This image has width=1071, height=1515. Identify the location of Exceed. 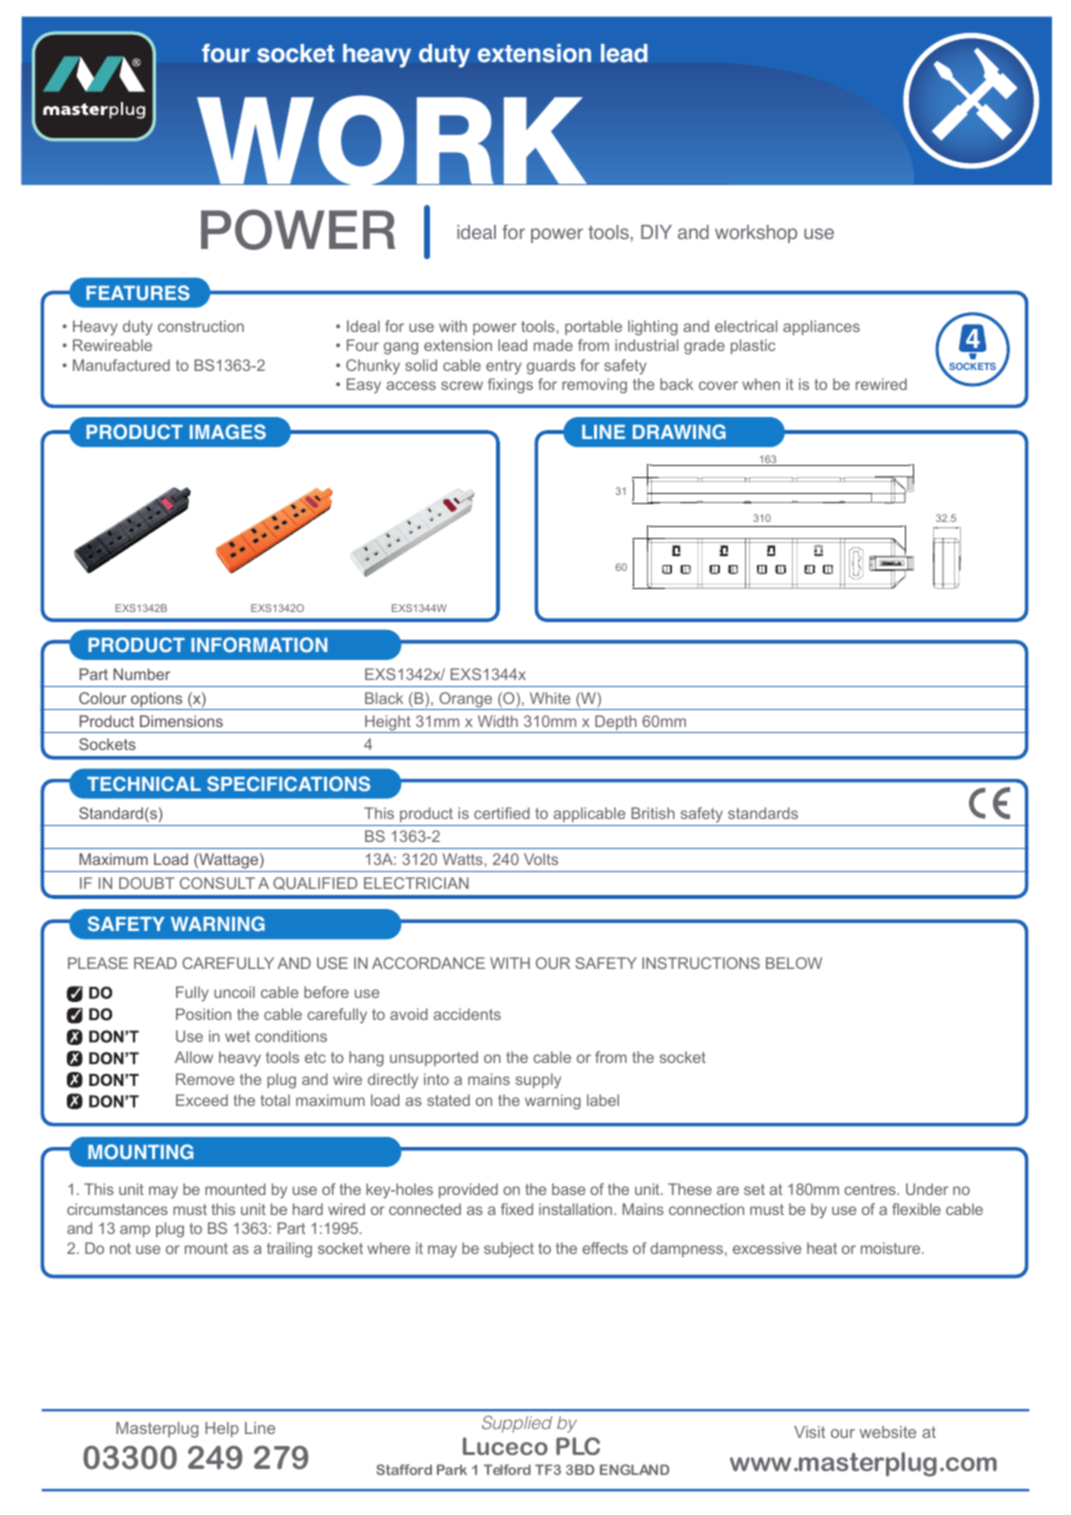
(202, 1100).
